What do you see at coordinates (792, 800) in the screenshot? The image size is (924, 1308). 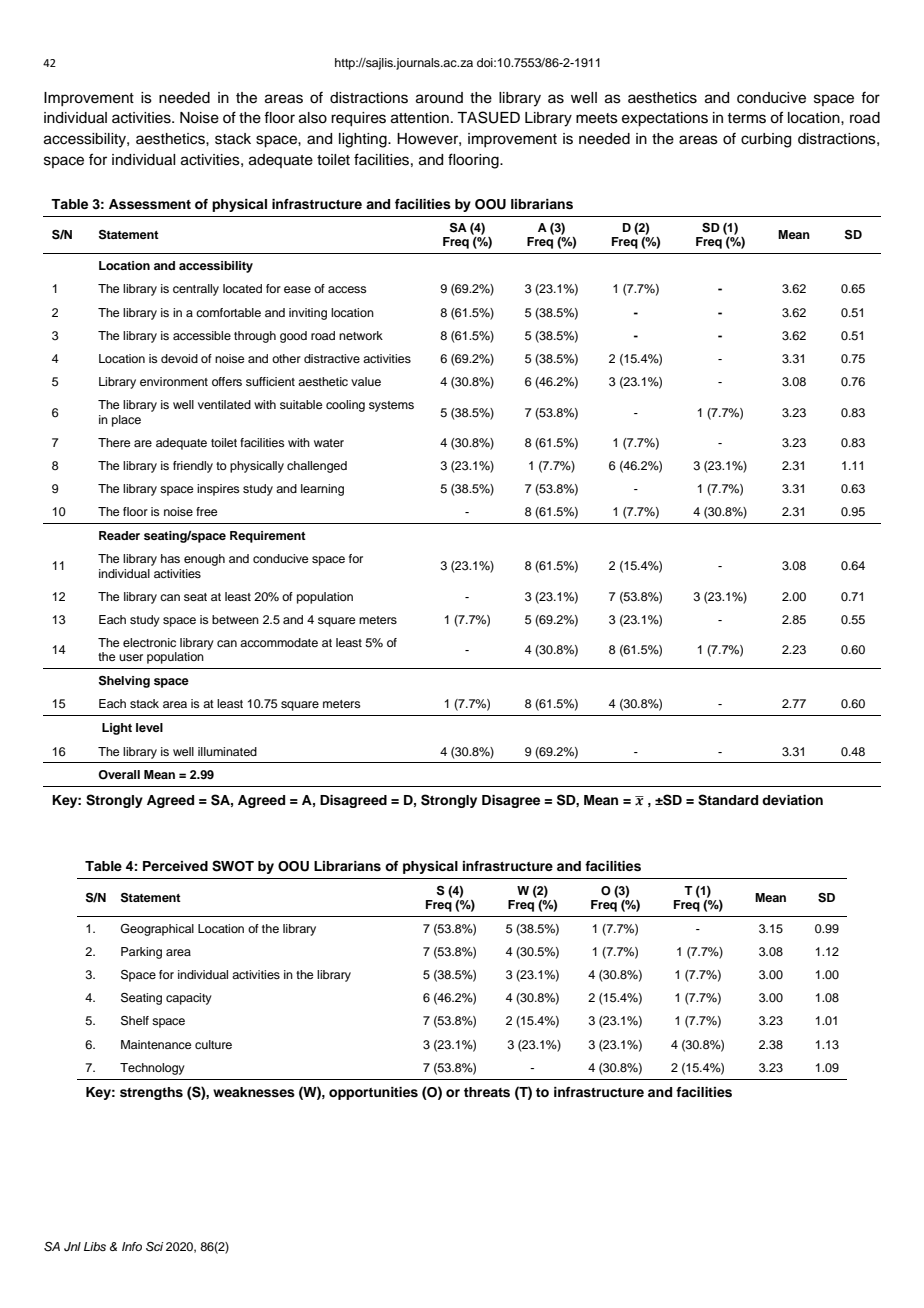 I see `deviation` at bounding box center [792, 800].
